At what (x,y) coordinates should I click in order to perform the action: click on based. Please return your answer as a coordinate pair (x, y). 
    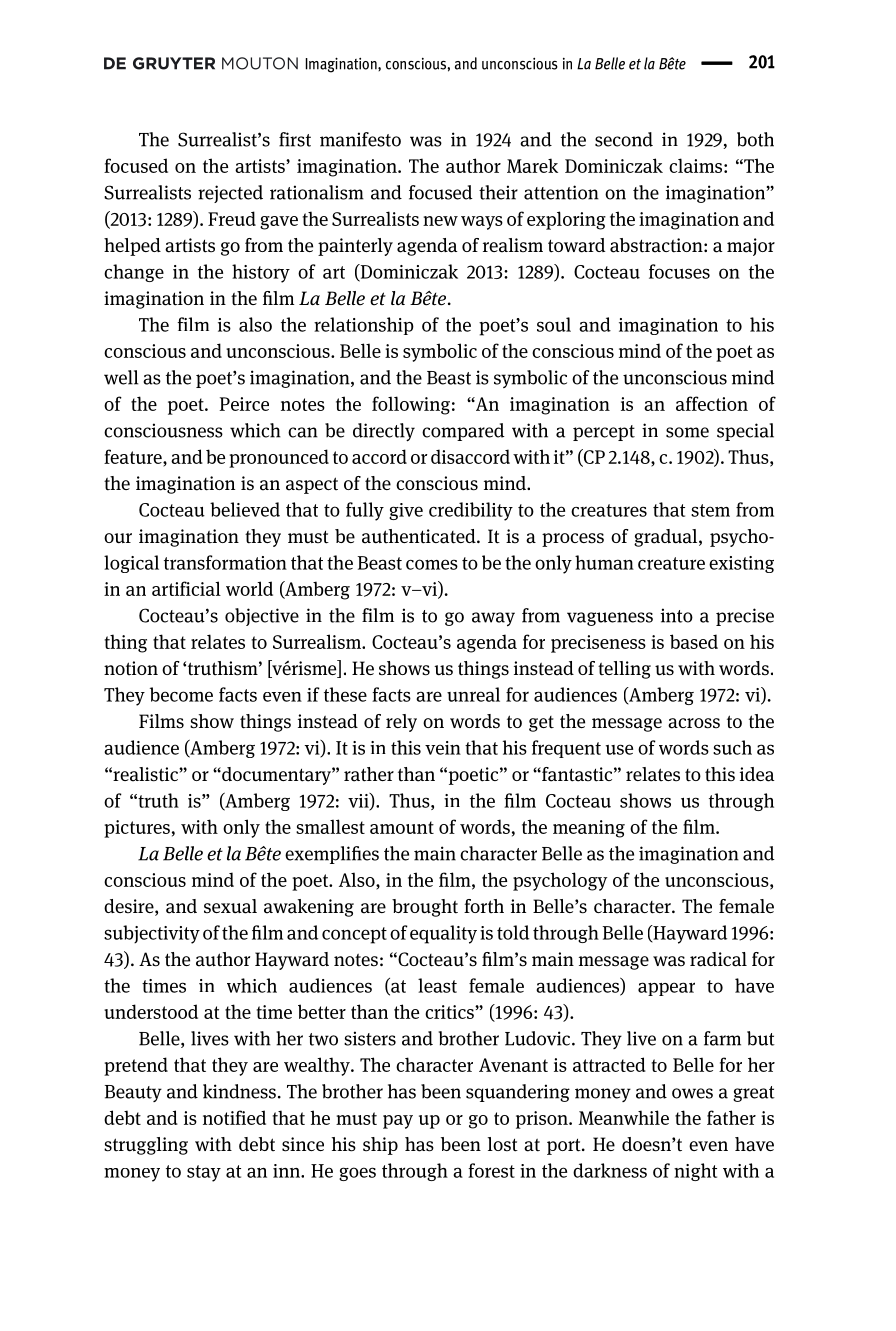
    Looking at the image, I should click on (694, 641).
